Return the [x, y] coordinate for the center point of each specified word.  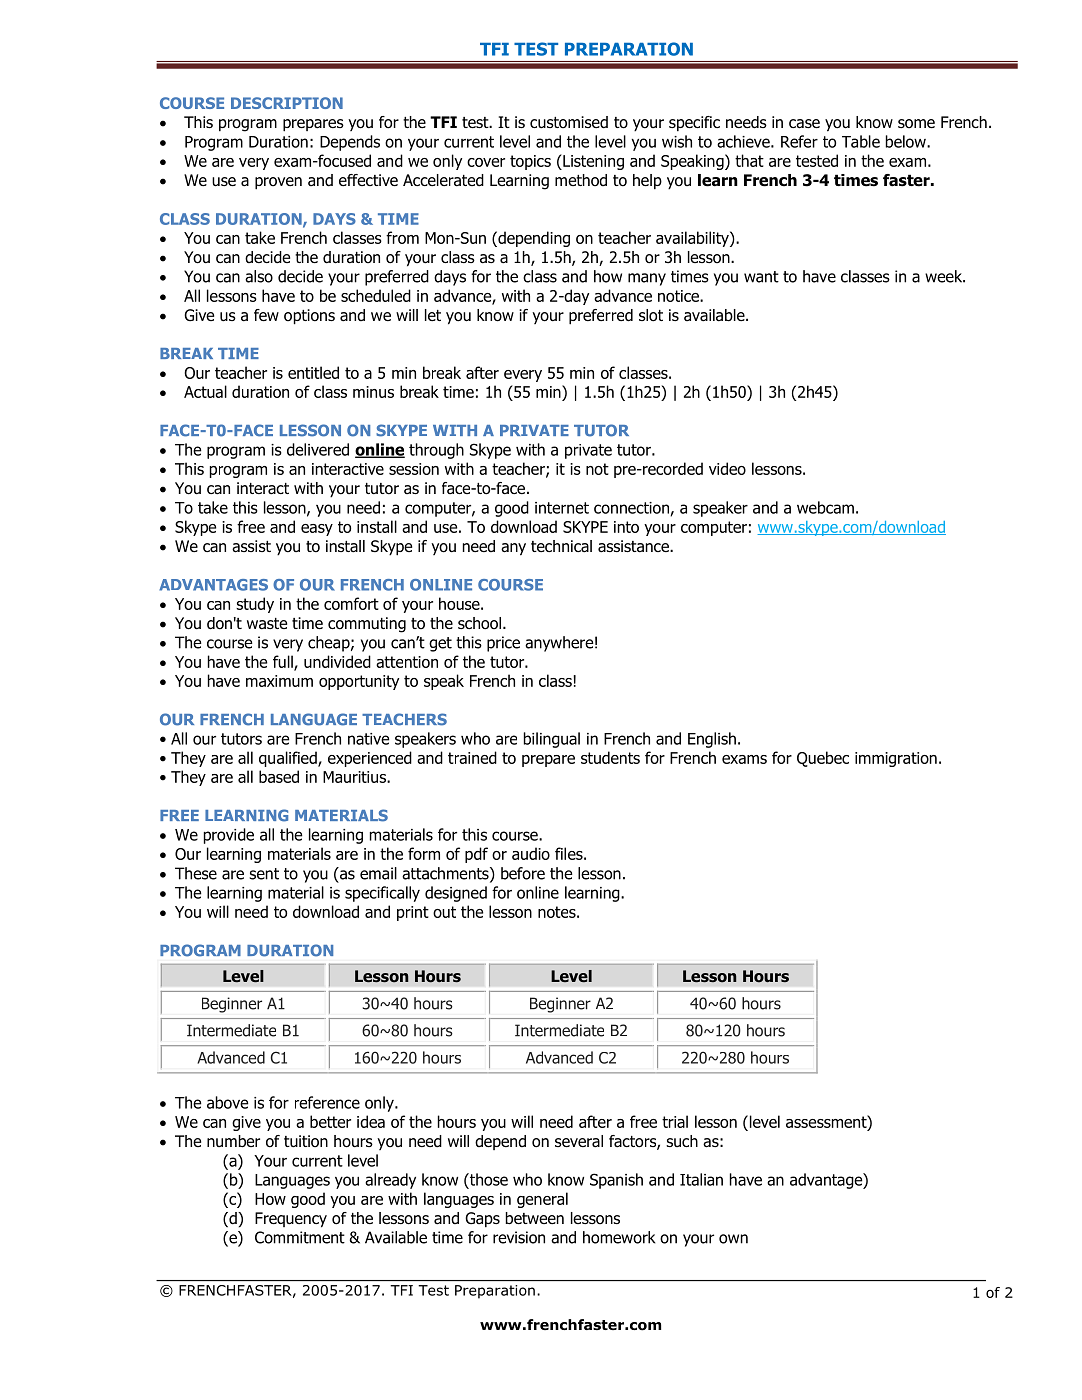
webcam [825, 507]
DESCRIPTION [287, 103]
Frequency [291, 1220]
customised [569, 122]
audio [531, 853]
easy [317, 530]
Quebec [823, 759]
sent [264, 874]
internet [562, 508]
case [804, 124]
